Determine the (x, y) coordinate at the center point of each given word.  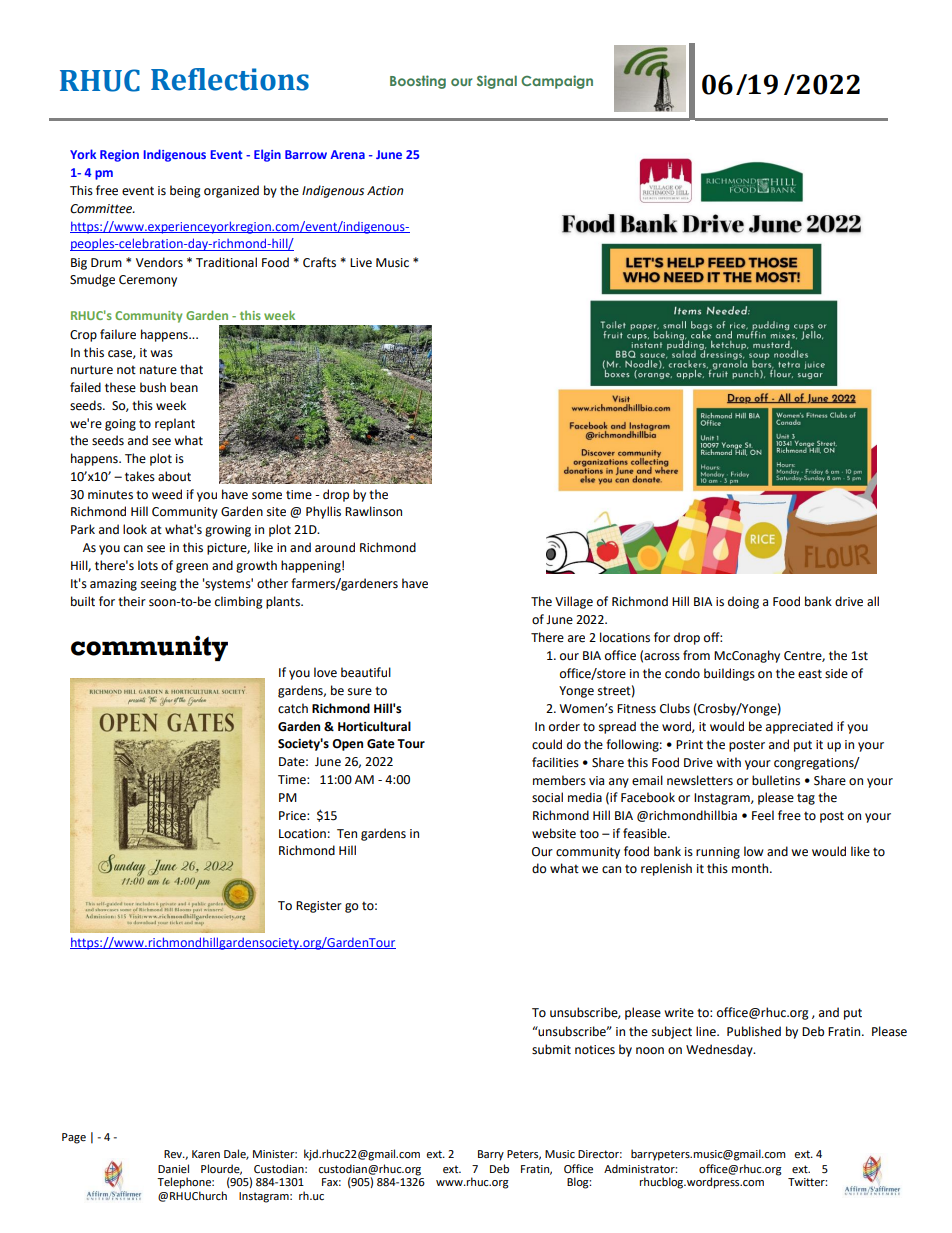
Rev (174, 1154)
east (810, 674)
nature (158, 370)
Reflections (230, 79)
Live (361, 263)
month (751, 868)
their (132, 601)
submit (551, 1049)
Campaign (557, 82)
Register (319, 907)
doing (743, 602)
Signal (497, 82)
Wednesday (720, 1050)
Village (574, 602)
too (589, 834)
